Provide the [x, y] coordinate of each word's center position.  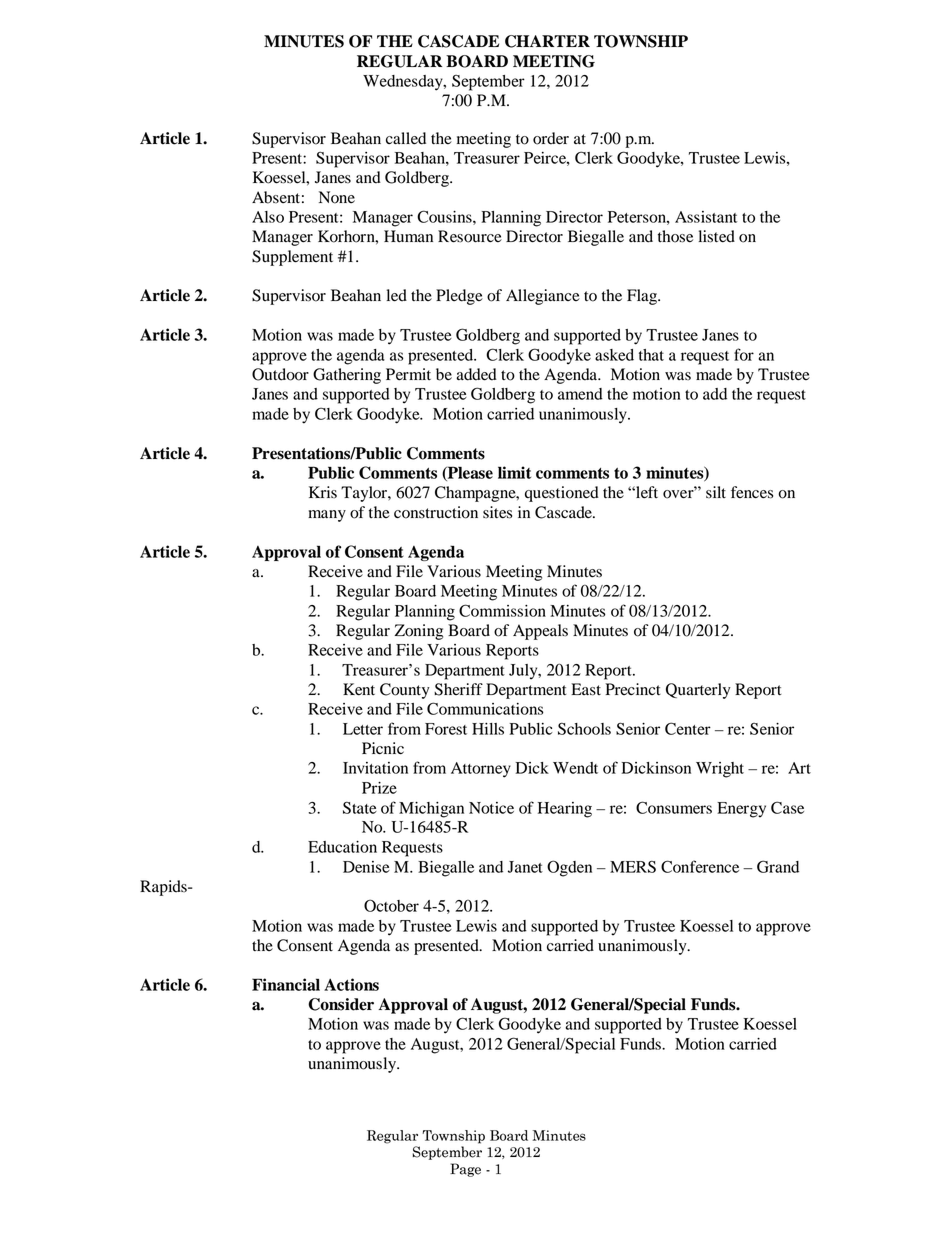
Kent [359, 689]
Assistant [706, 217]
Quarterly [698, 691]
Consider [341, 1004]
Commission [502, 610]
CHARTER [547, 41]
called [406, 138]
